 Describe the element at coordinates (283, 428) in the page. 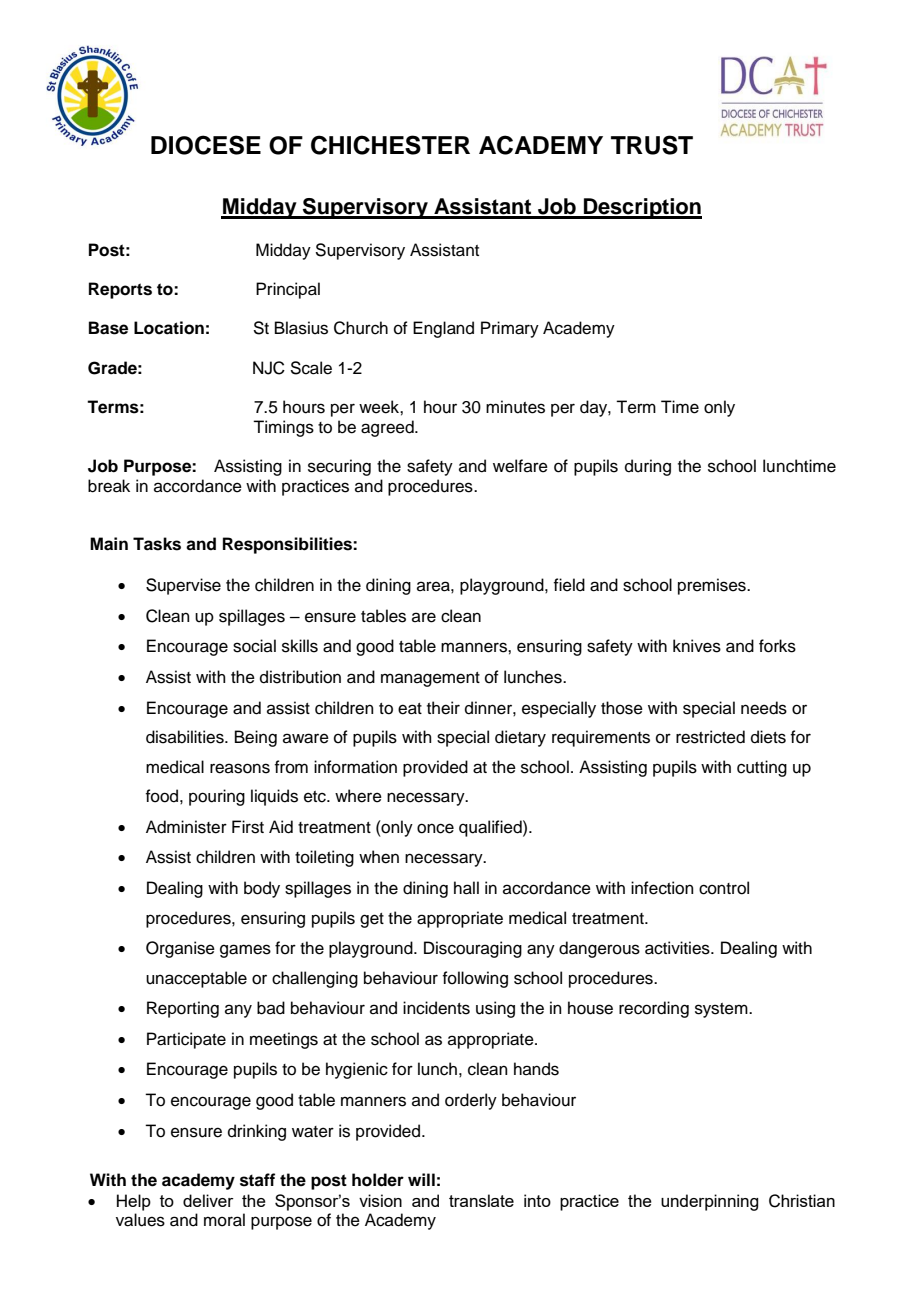

I see `Timings` at that location.
